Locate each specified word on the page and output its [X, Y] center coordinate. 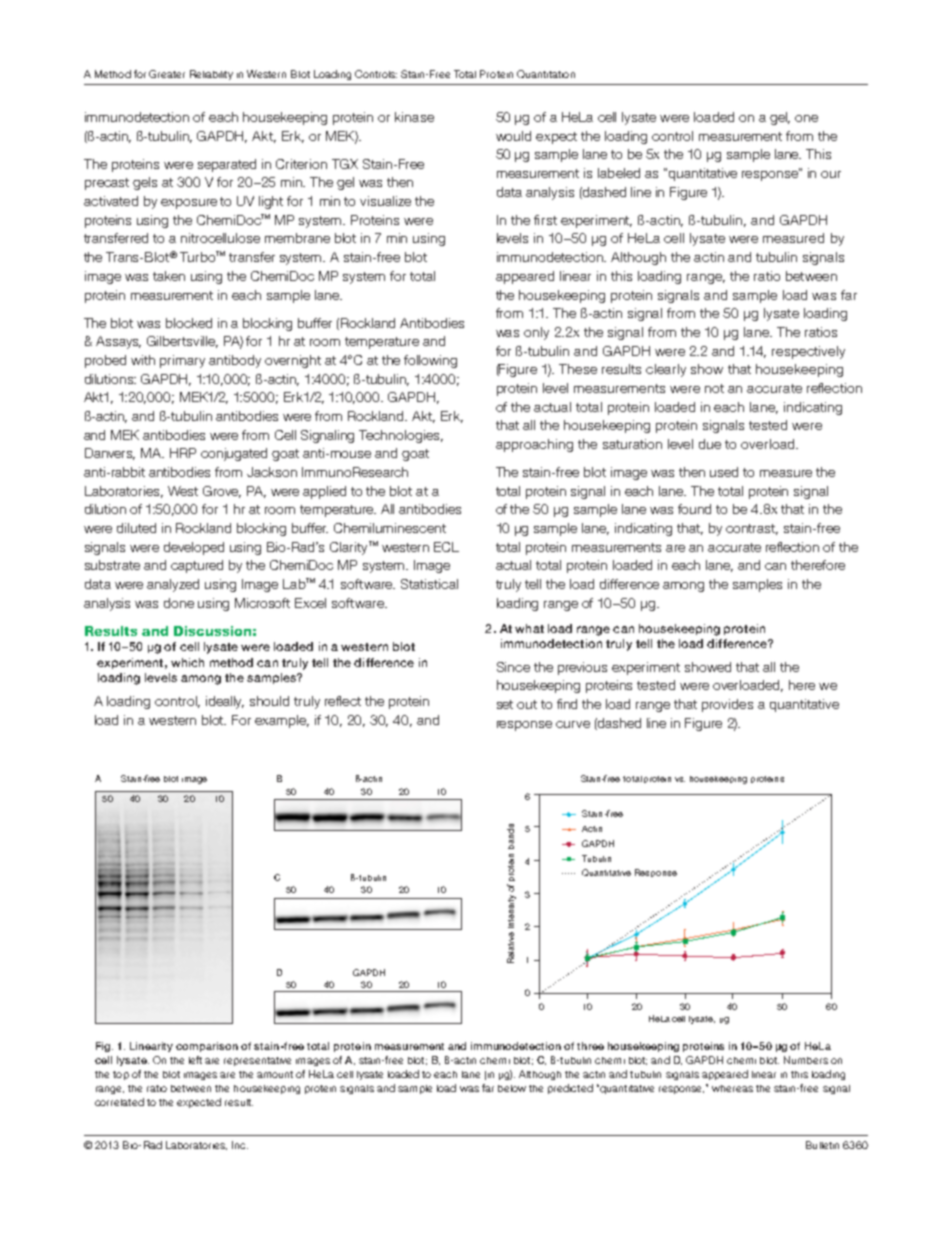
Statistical [429, 584]
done [179, 603]
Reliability [211, 75]
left [195, 1060]
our [831, 174]
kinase [414, 117]
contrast [752, 529]
